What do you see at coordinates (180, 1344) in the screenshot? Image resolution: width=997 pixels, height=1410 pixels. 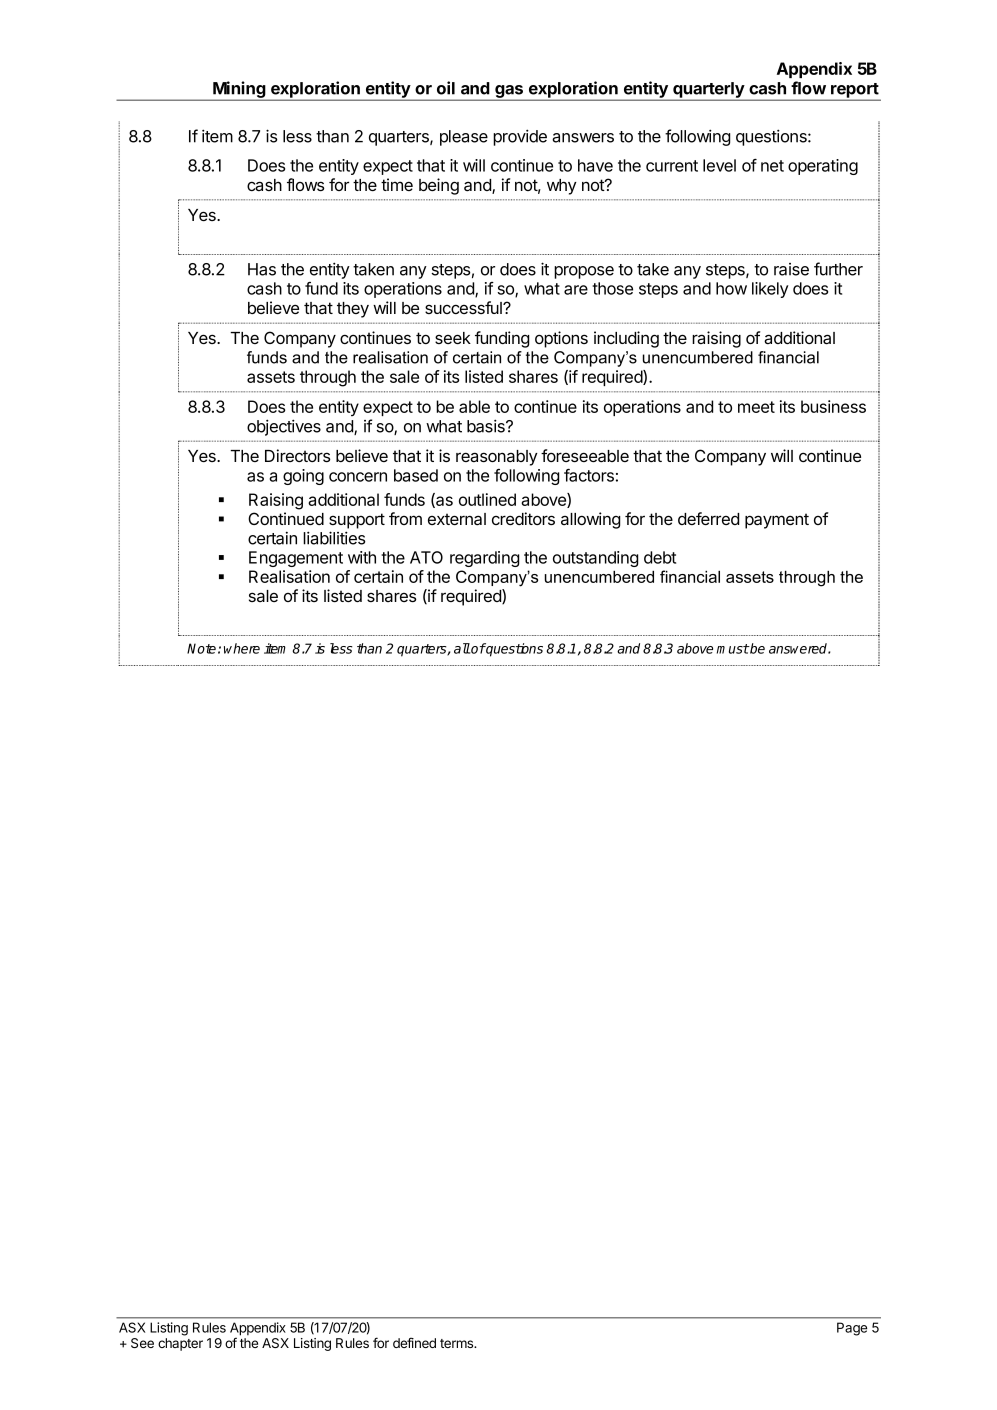 I see `chapter` at bounding box center [180, 1344].
